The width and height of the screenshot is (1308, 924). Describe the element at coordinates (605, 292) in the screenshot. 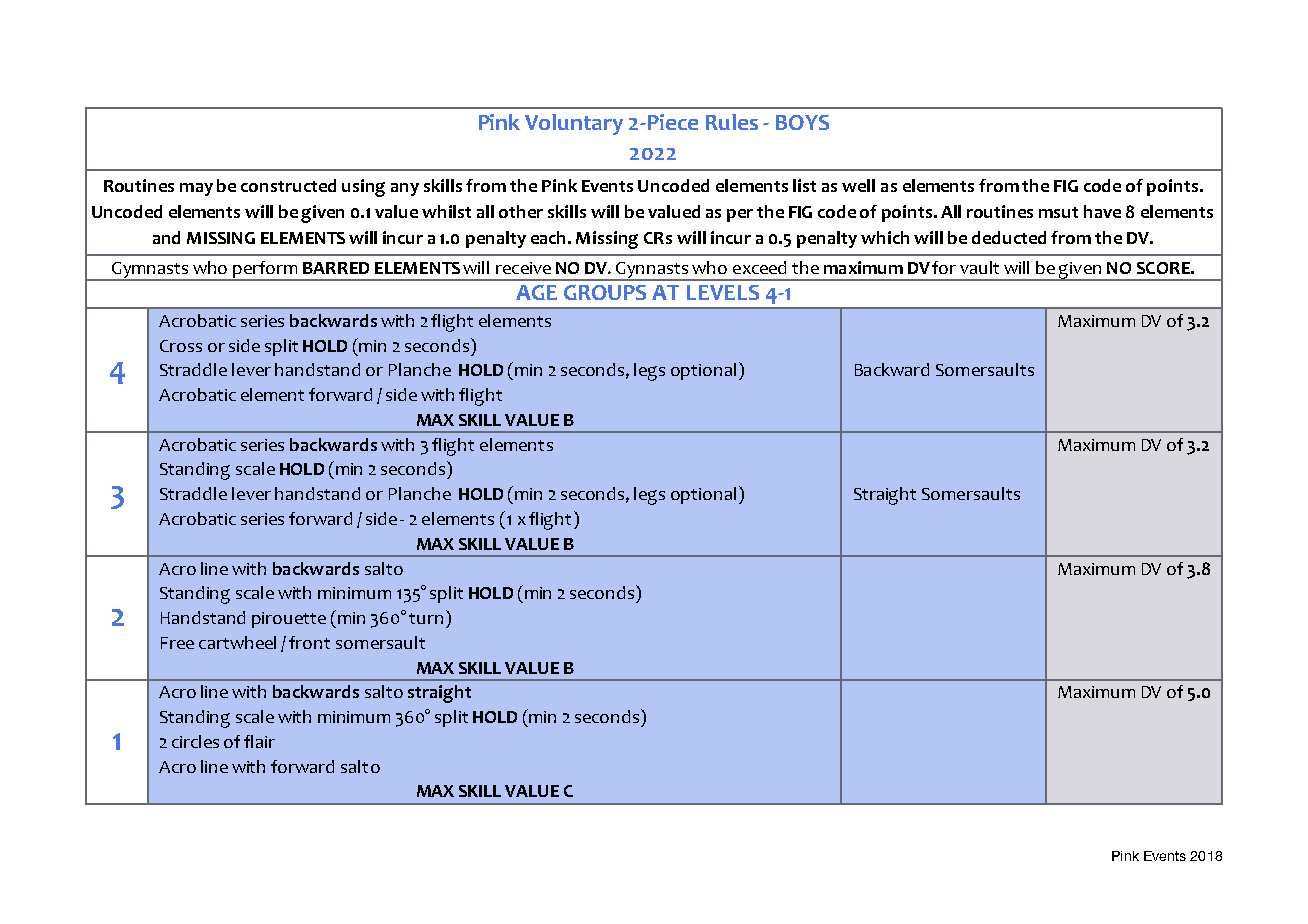

I see `GROUPS` at that location.
